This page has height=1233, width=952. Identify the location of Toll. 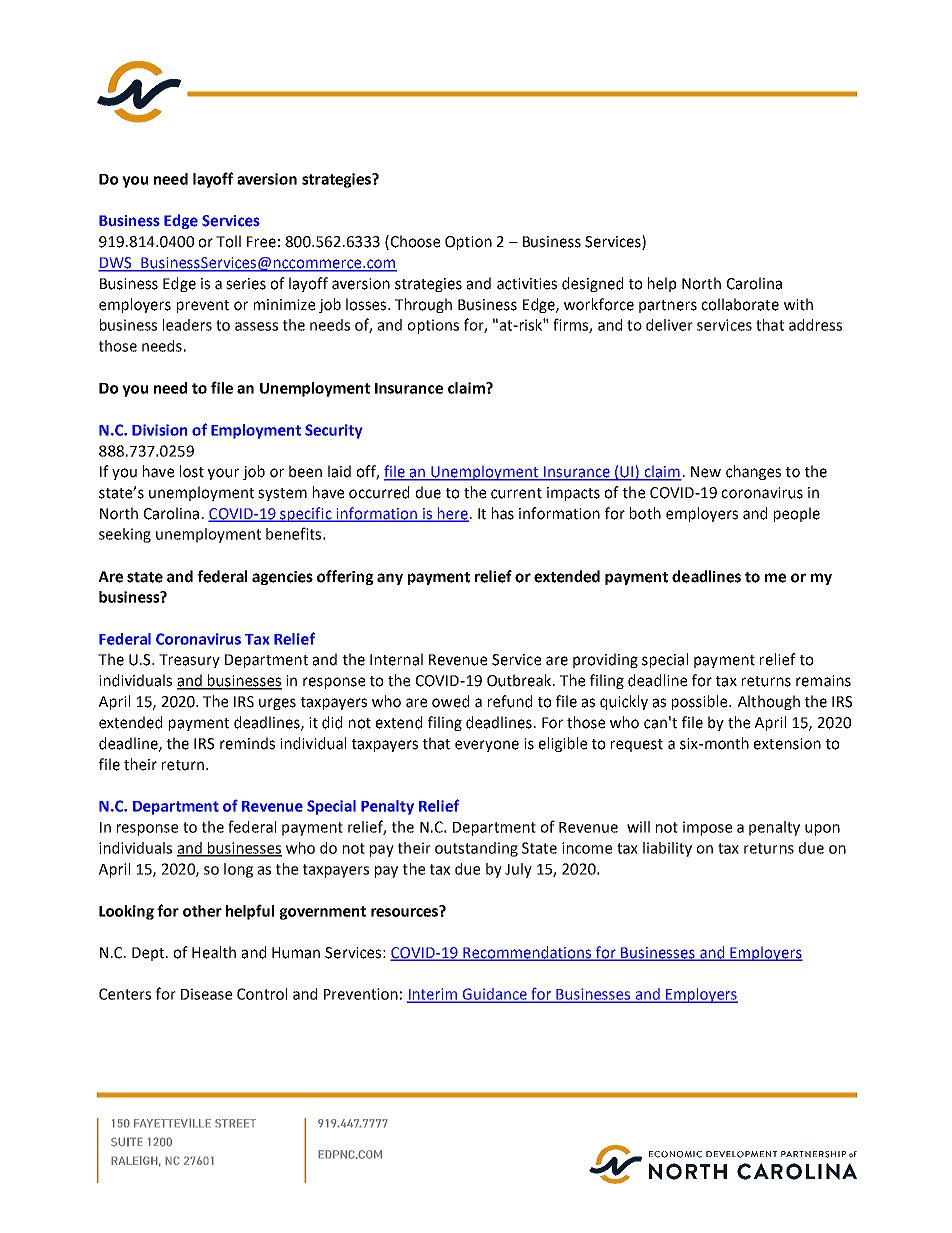
(228, 241).
